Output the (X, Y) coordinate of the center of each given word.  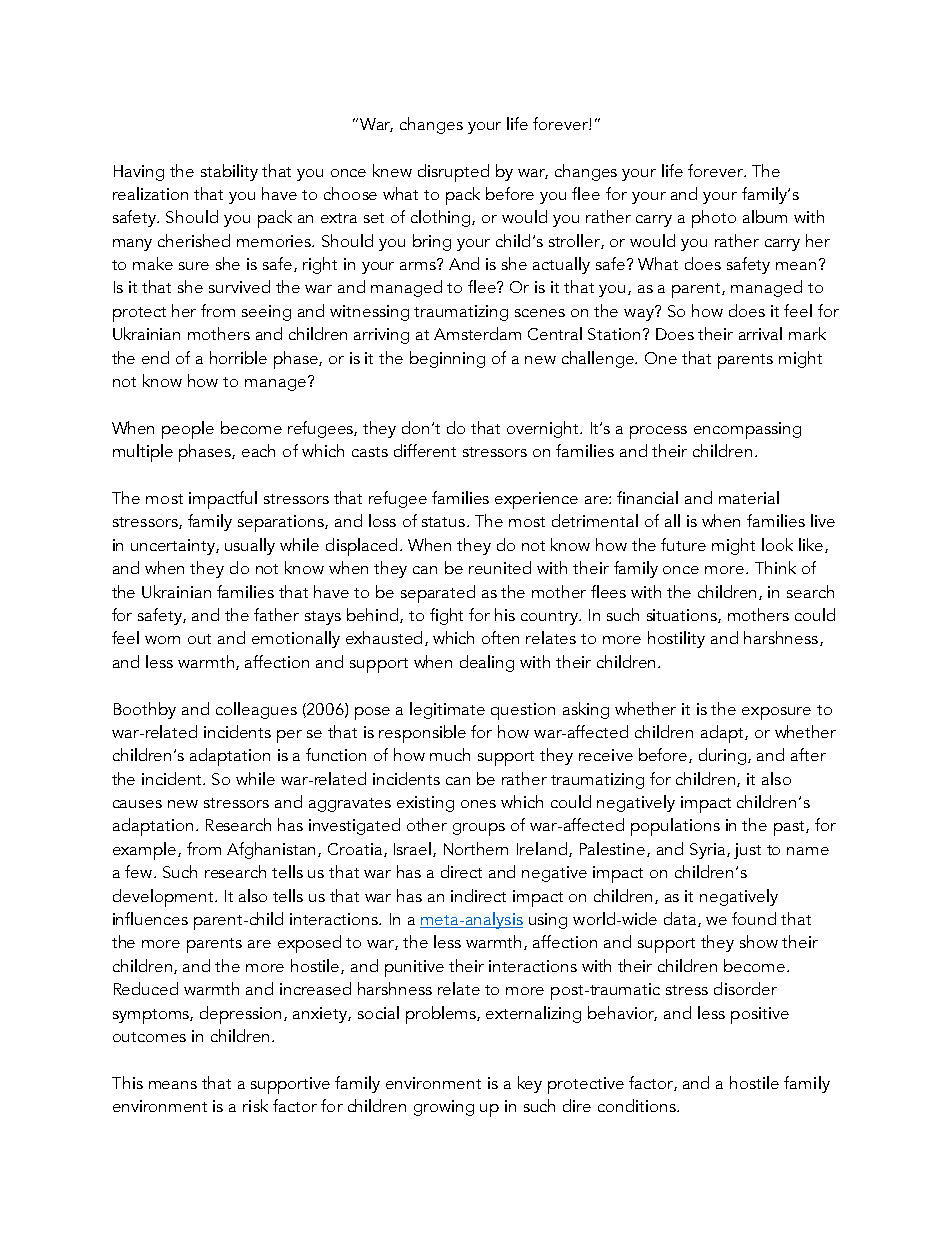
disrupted (453, 173)
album (765, 216)
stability (229, 172)
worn (162, 640)
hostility (676, 639)
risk (255, 1105)
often (500, 637)
